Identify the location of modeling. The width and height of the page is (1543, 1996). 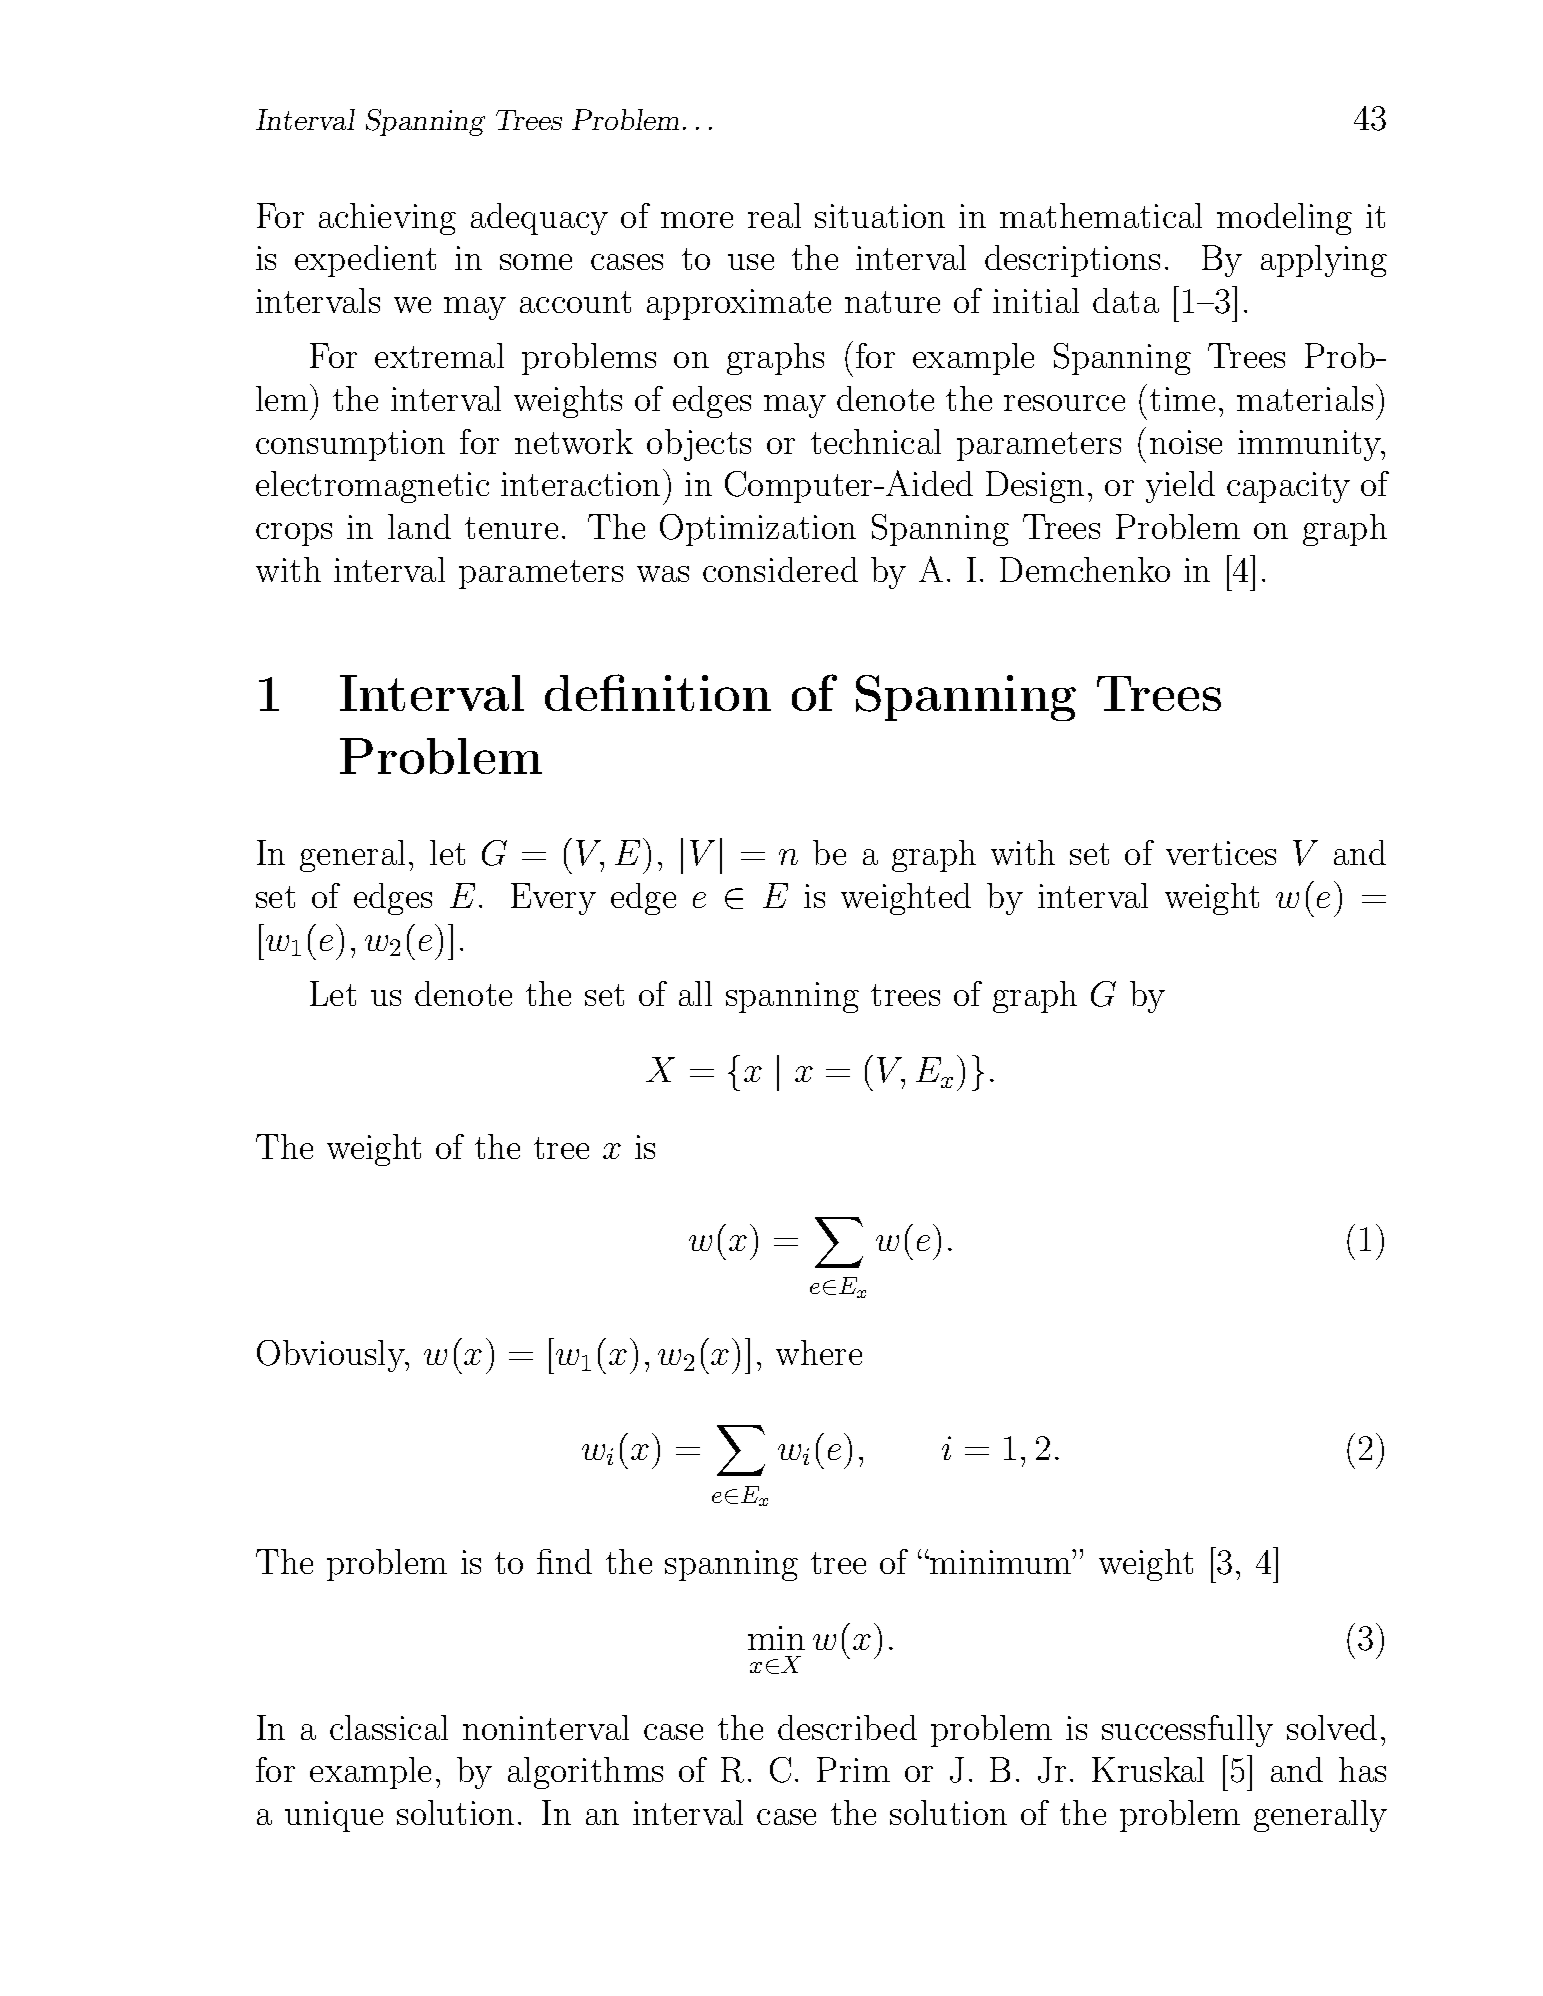
(1284, 219).
